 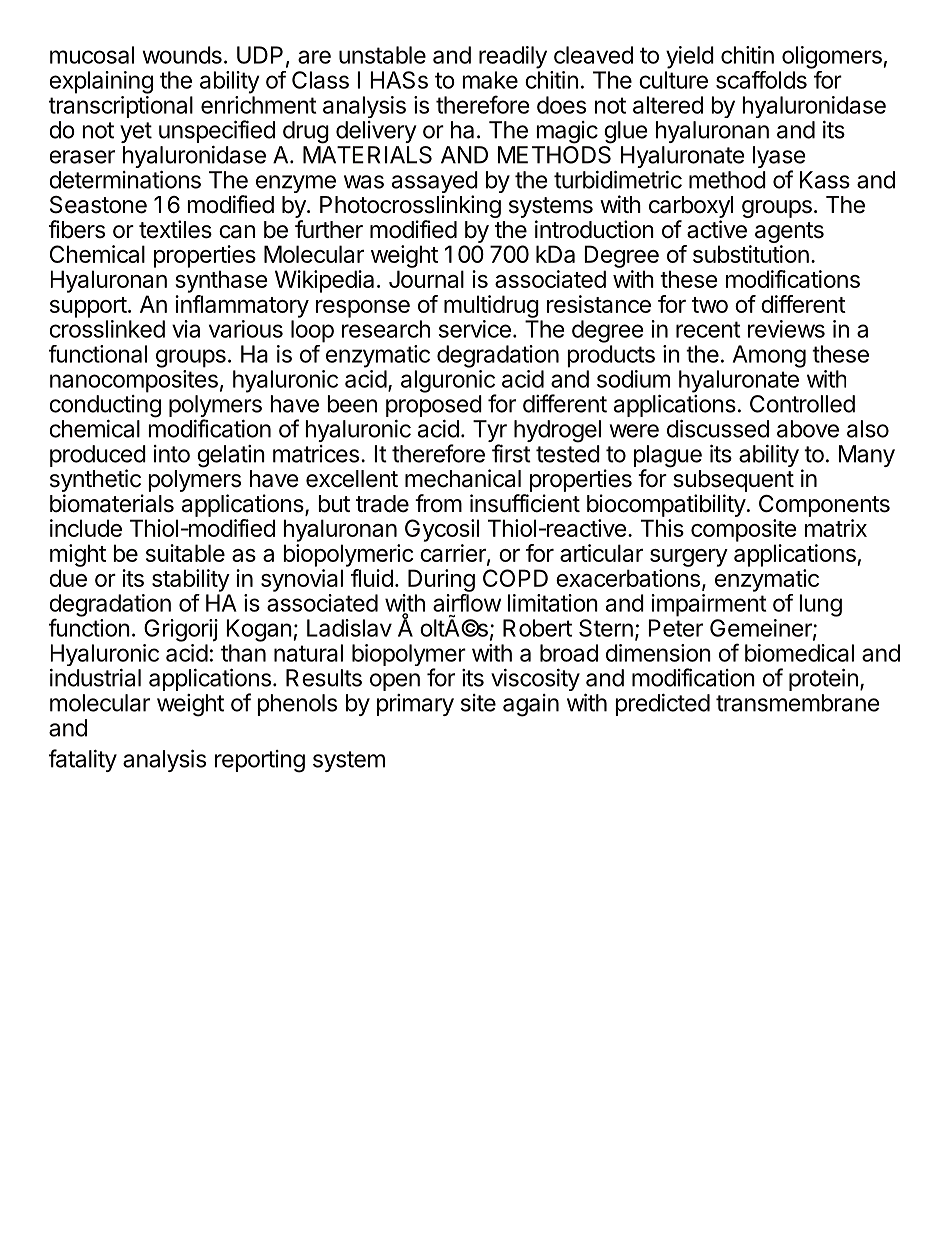 I want to click on fatality, so click(x=83, y=760).
